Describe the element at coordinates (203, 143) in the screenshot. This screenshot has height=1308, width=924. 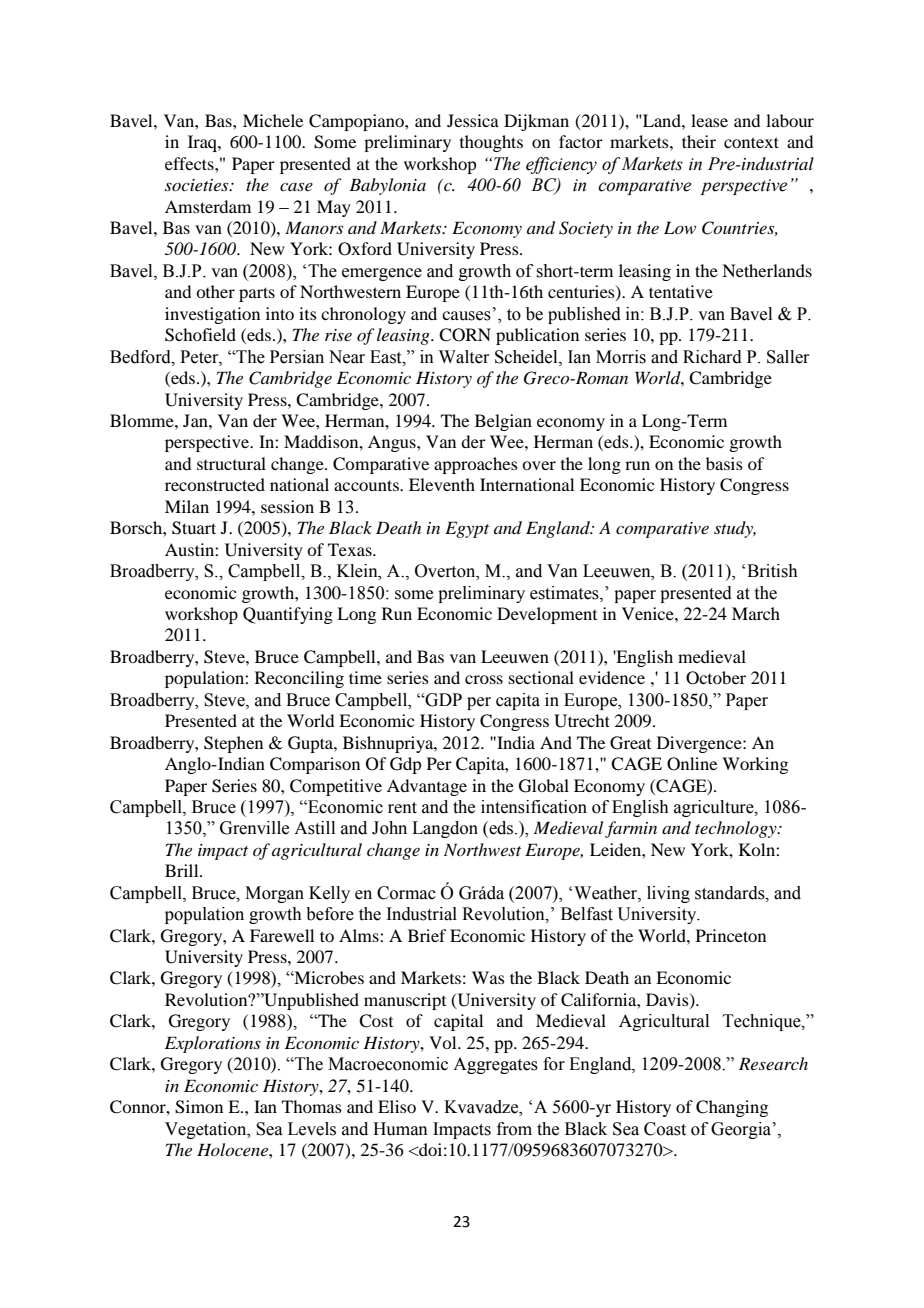
I see `Iraq` at that location.
